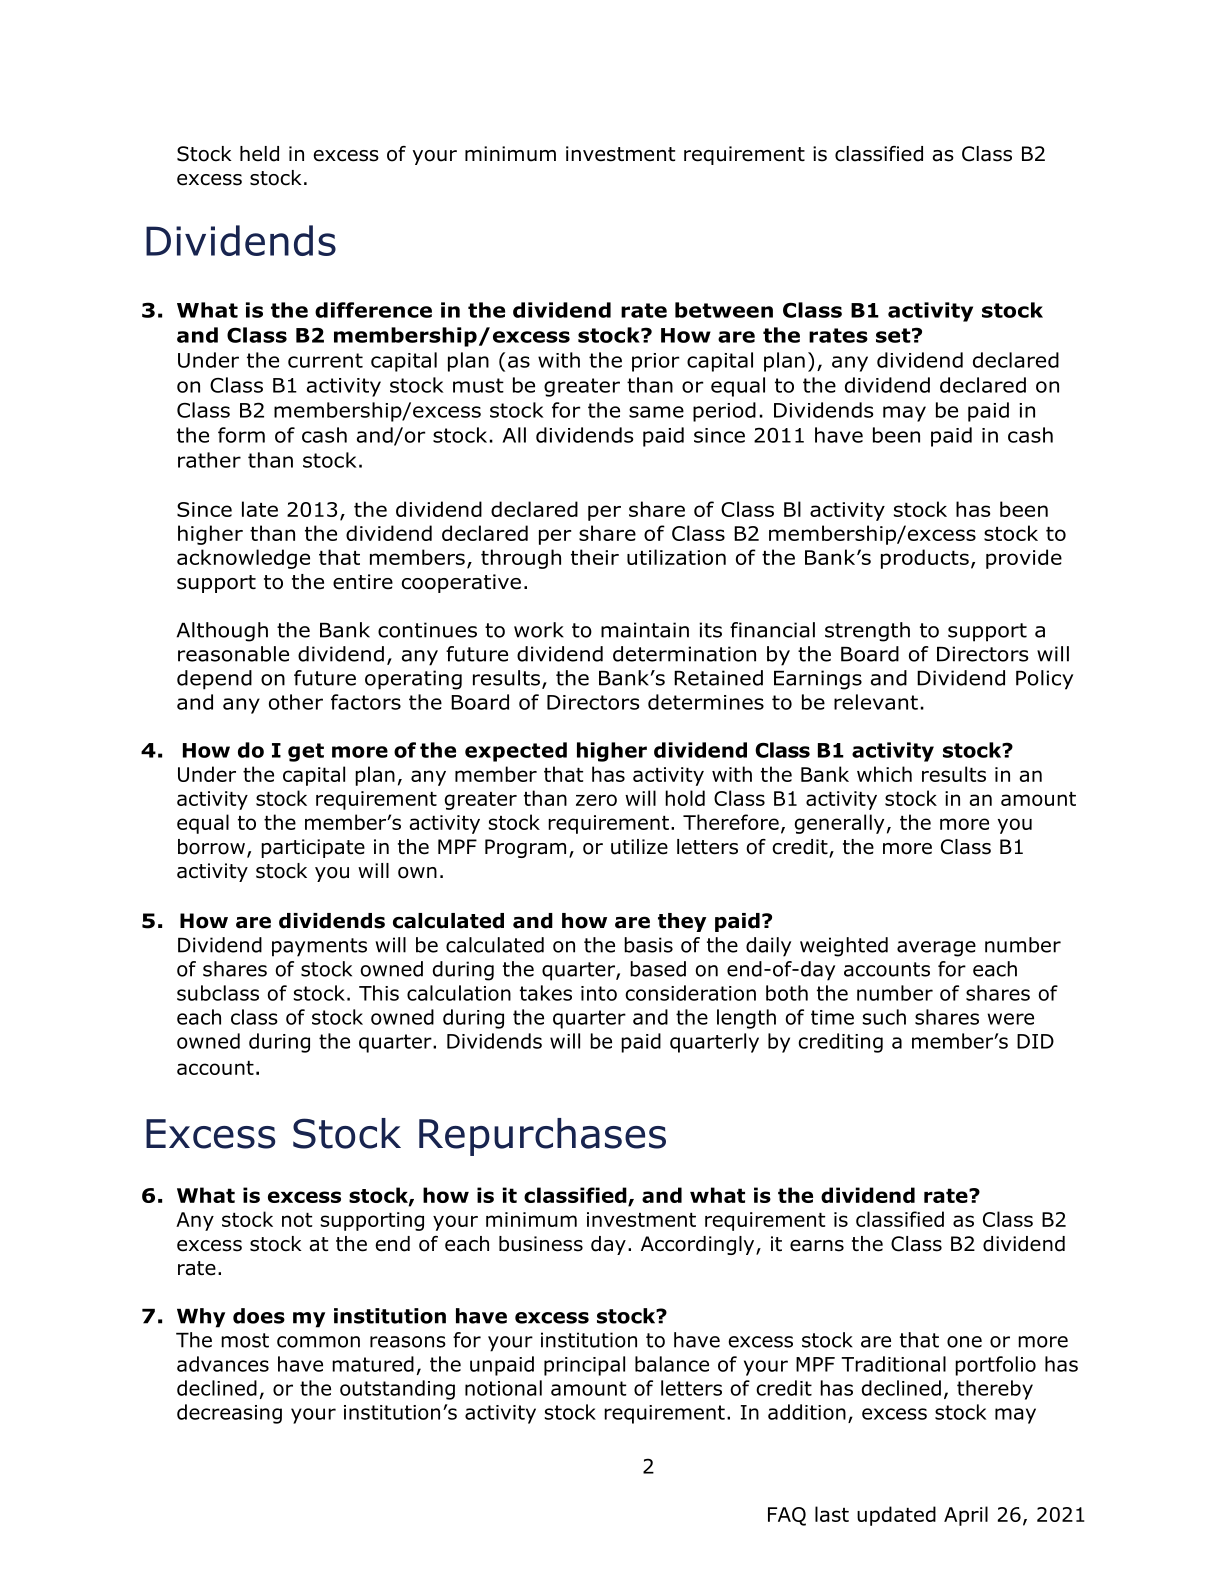 The image size is (1213, 1570). I want to click on their, so click(595, 557).
